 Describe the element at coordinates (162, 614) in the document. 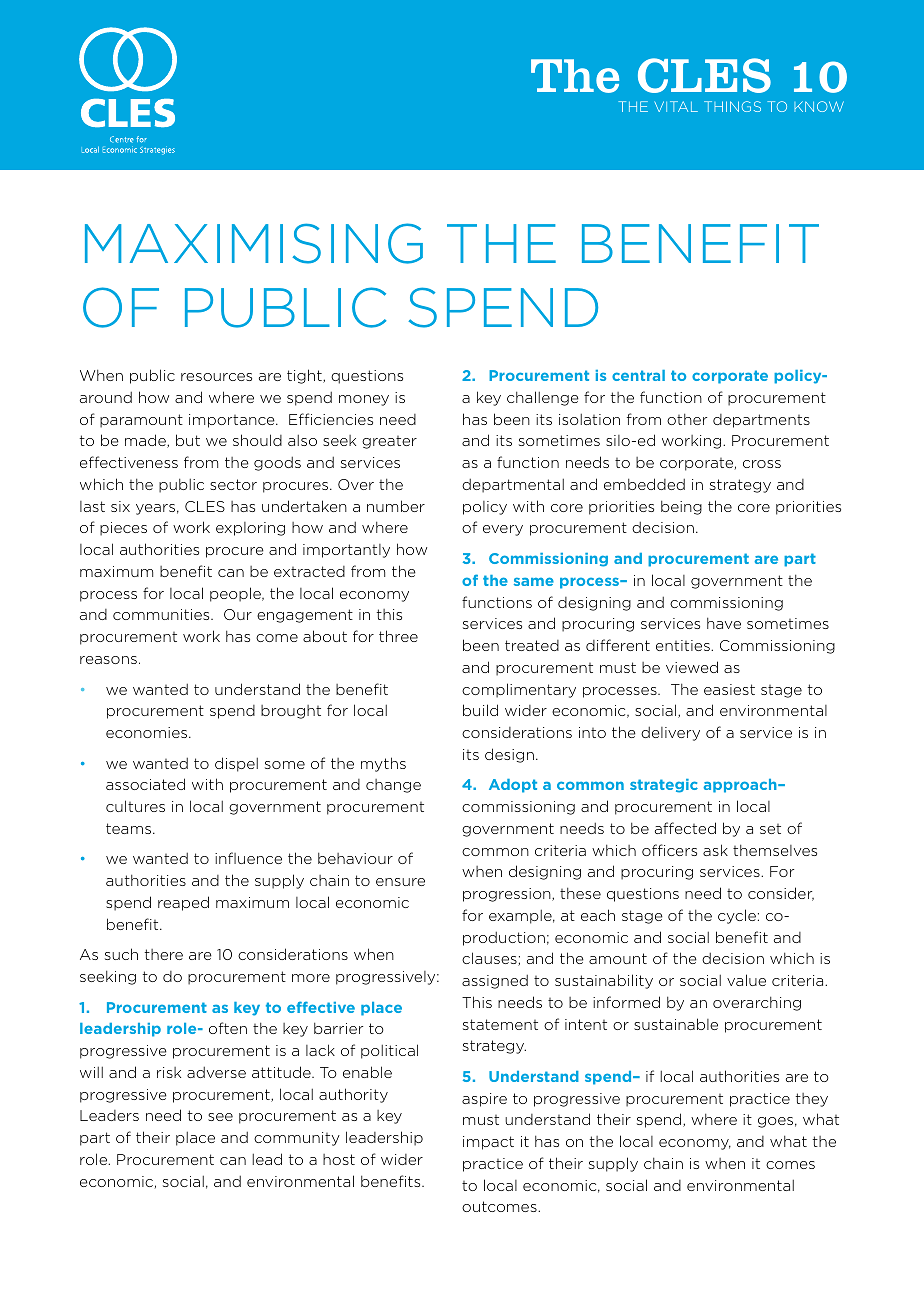

I see `communities` at that location.
